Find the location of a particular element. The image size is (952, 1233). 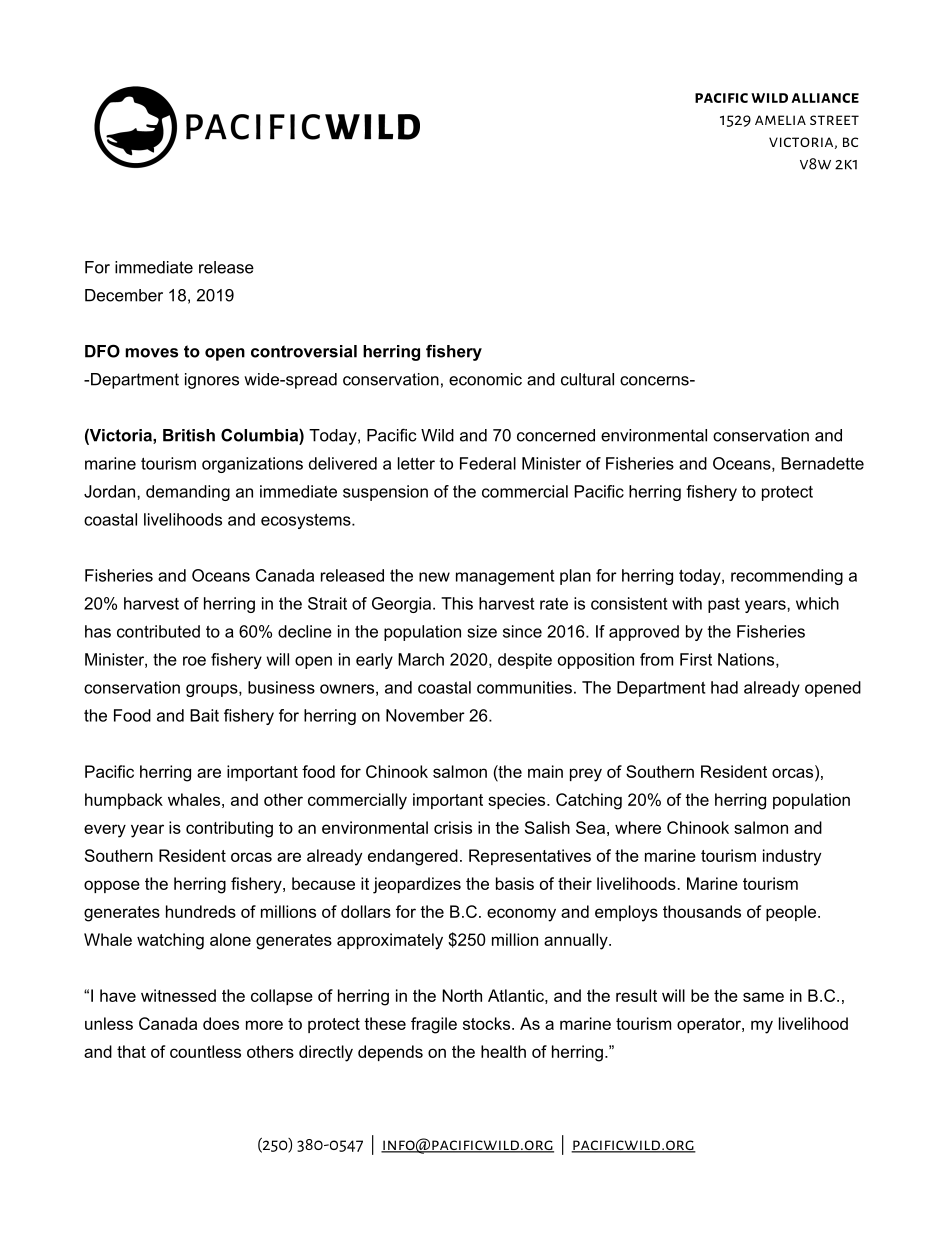

does is located at coordinates (221, 1023).
